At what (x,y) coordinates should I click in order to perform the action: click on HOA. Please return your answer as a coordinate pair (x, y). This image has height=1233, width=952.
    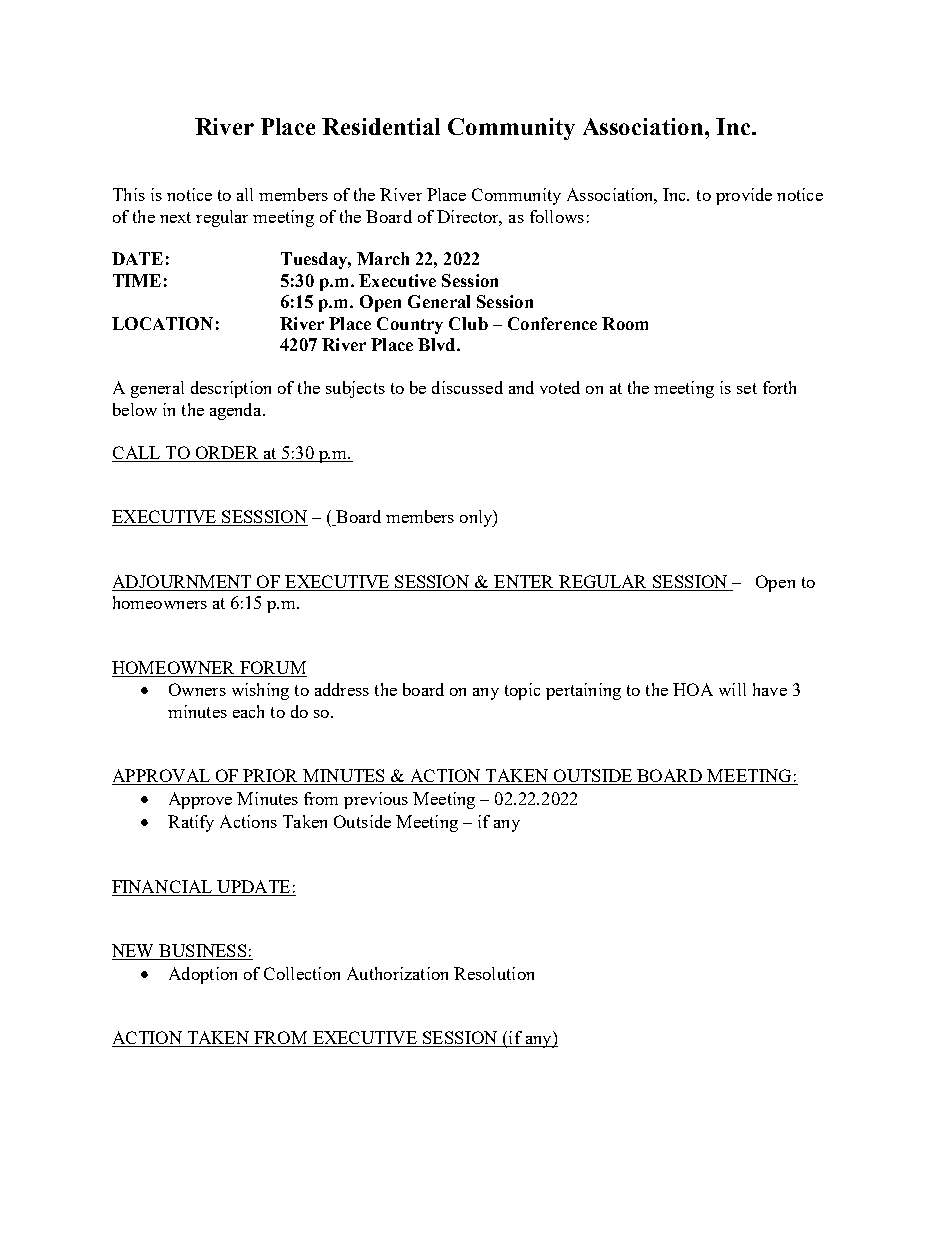
    Looking at the image, I should click on (693, 689).
